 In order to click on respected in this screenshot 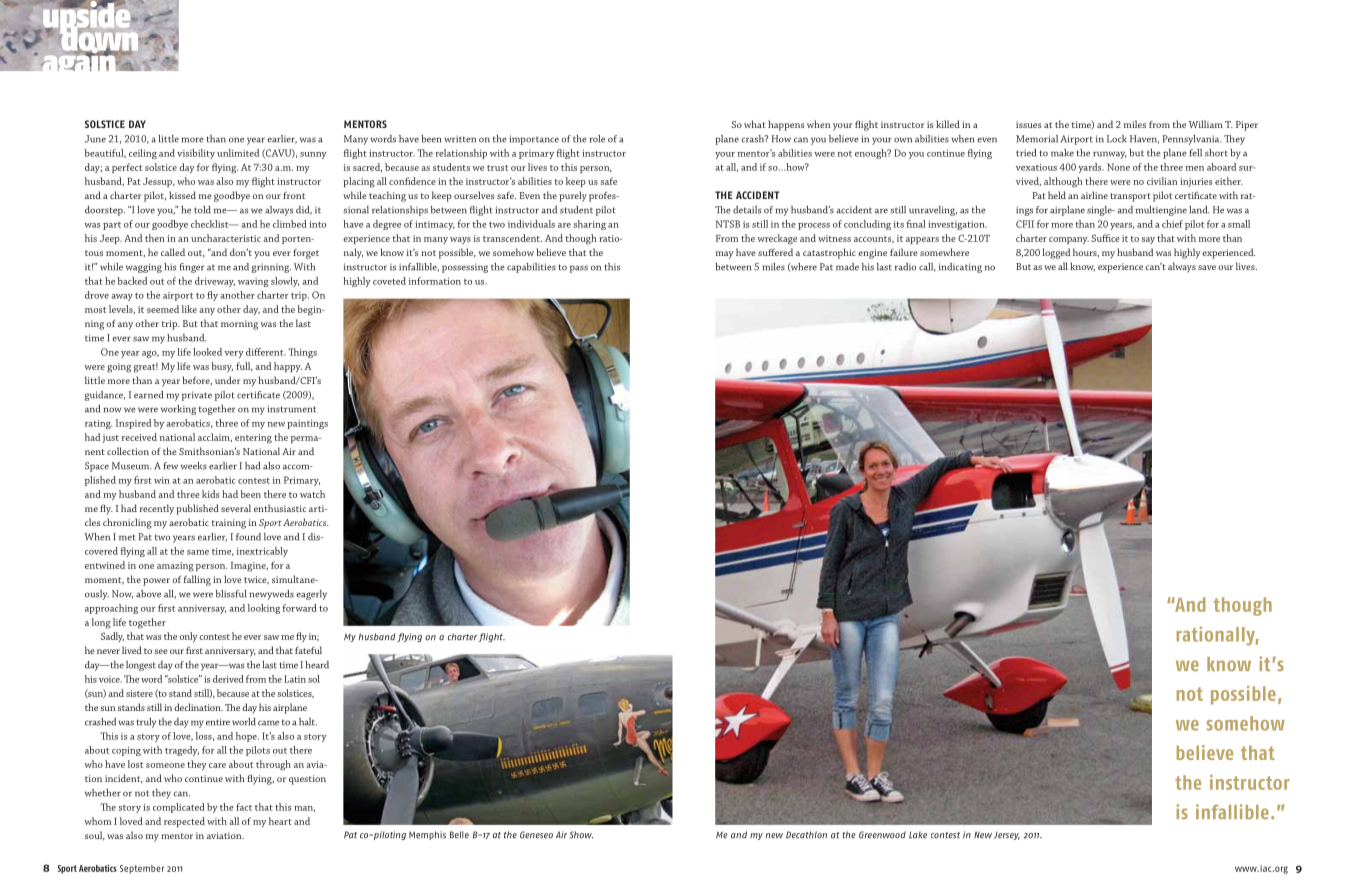, I will do `click(184, 822)`.
